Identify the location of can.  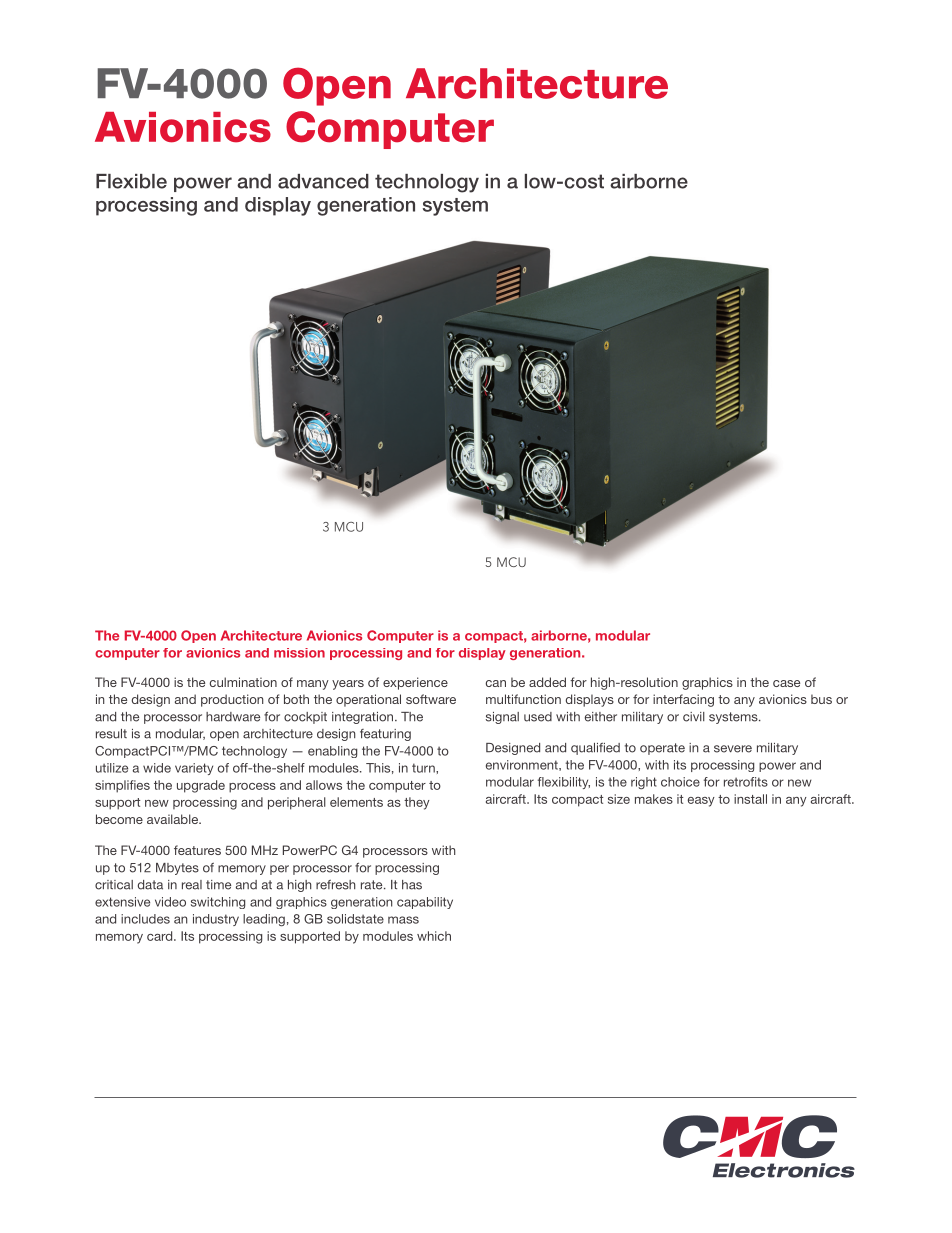
(496, 683).
